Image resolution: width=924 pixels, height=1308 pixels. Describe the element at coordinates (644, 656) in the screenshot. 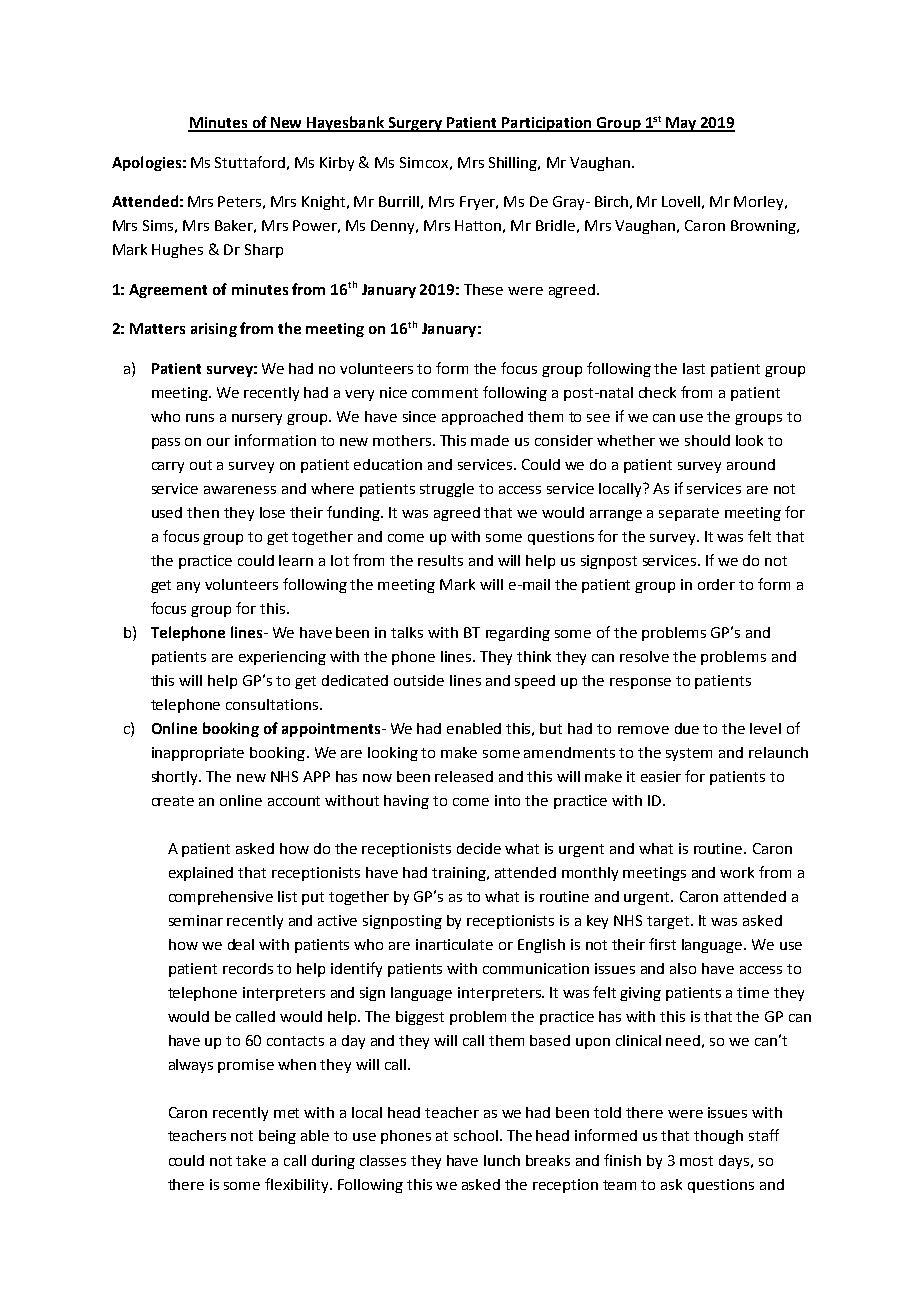

I see `resolve` at that location.
